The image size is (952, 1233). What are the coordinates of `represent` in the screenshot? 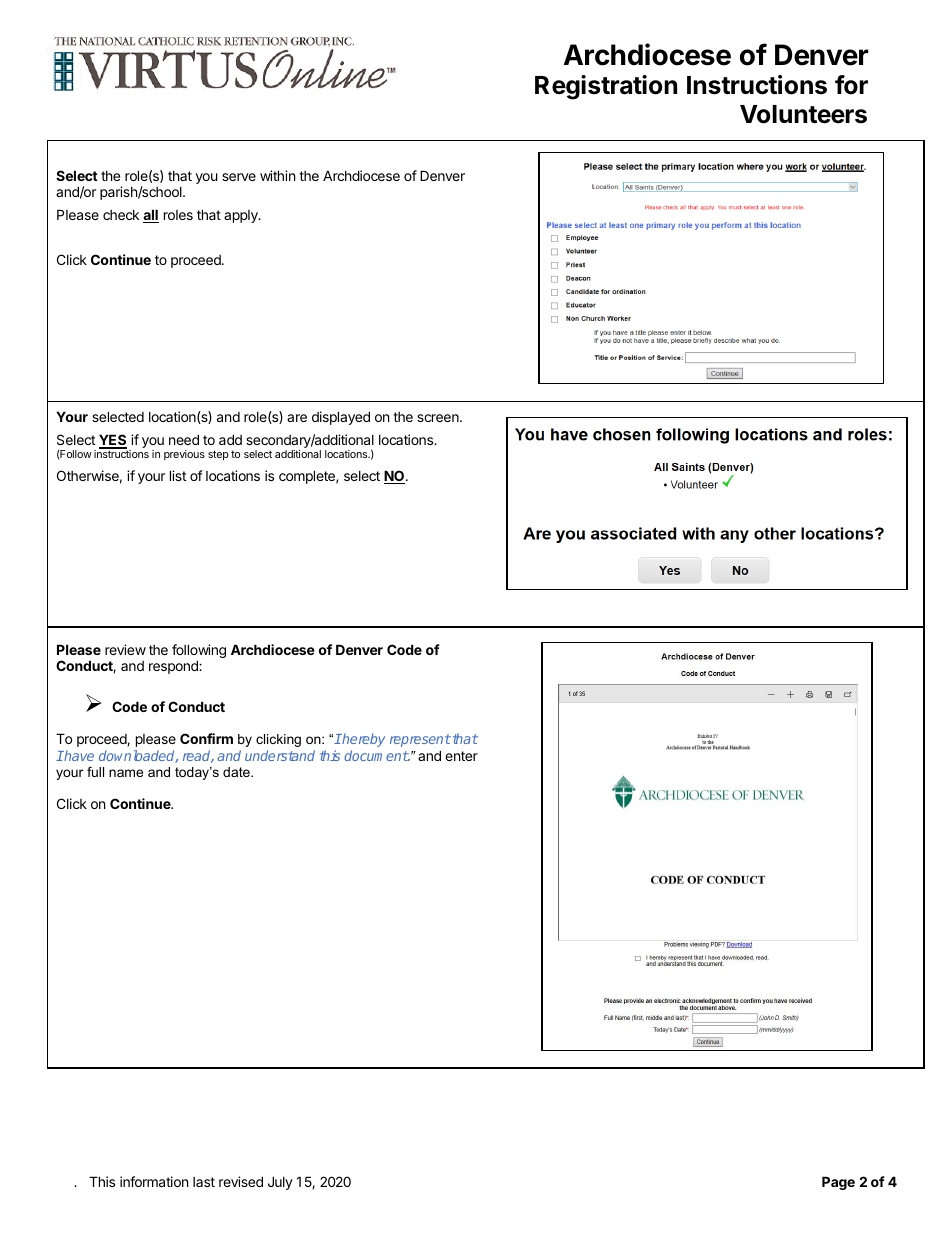 It's located at (420, 740).
